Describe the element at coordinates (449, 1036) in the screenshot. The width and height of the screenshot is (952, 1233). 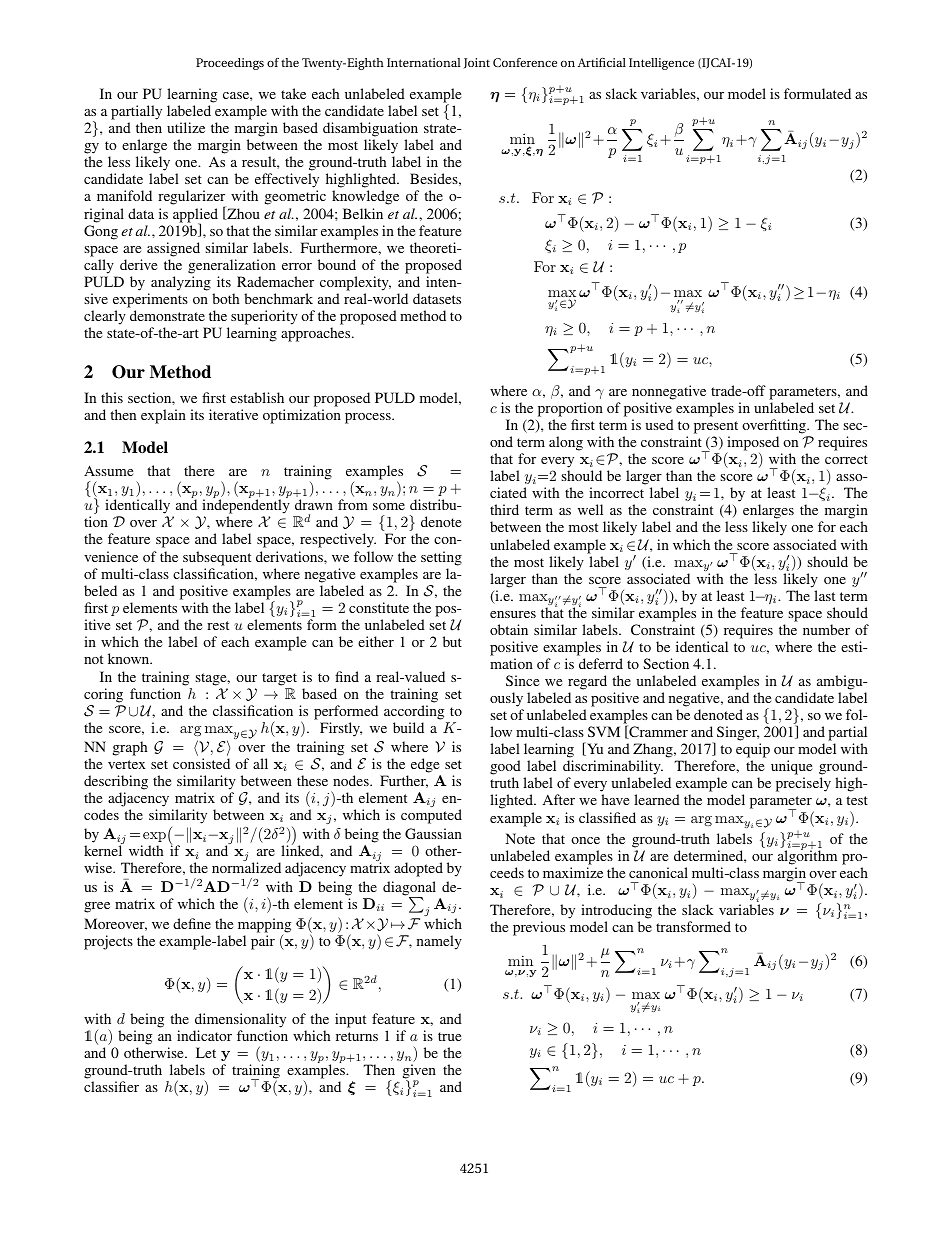
I see `true` at that location.
